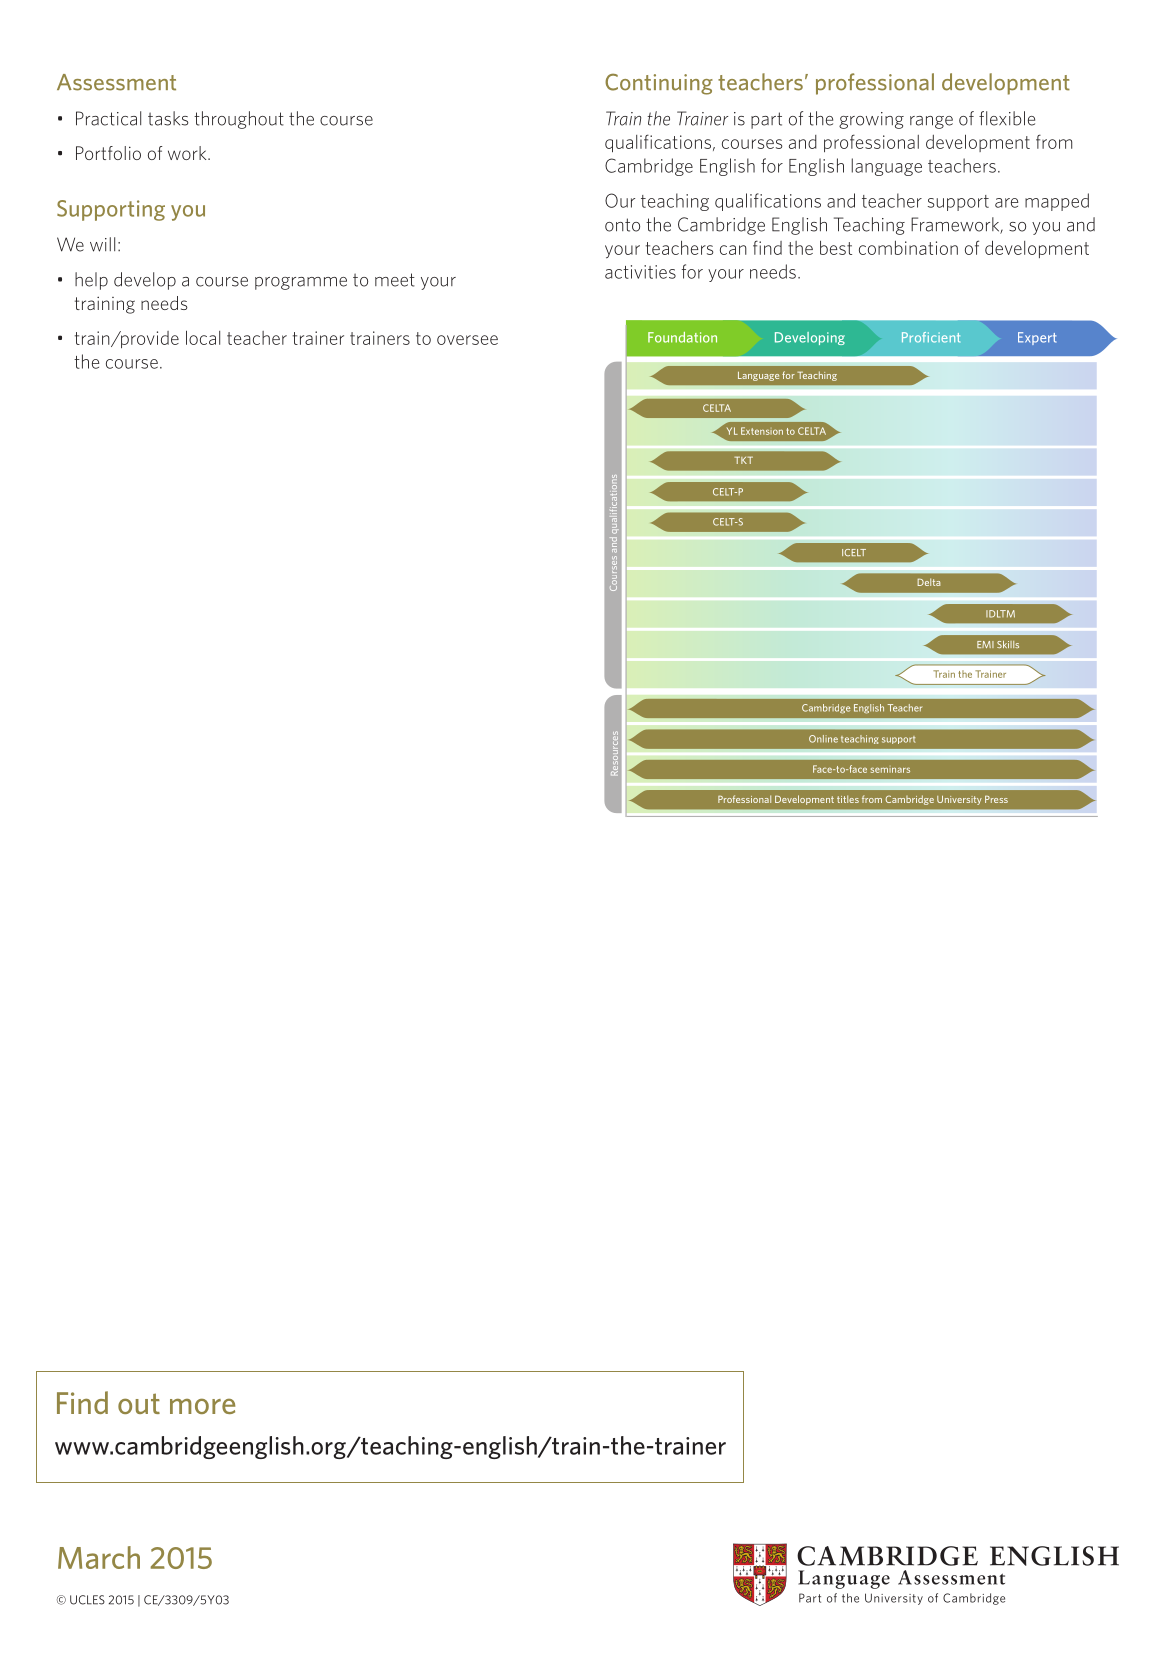 This screenshot has height=1662, width=1175. What do you see at coordinates (659, 84) in the screenshot?
I see `Continuing` at bounding box center [659, 84].
